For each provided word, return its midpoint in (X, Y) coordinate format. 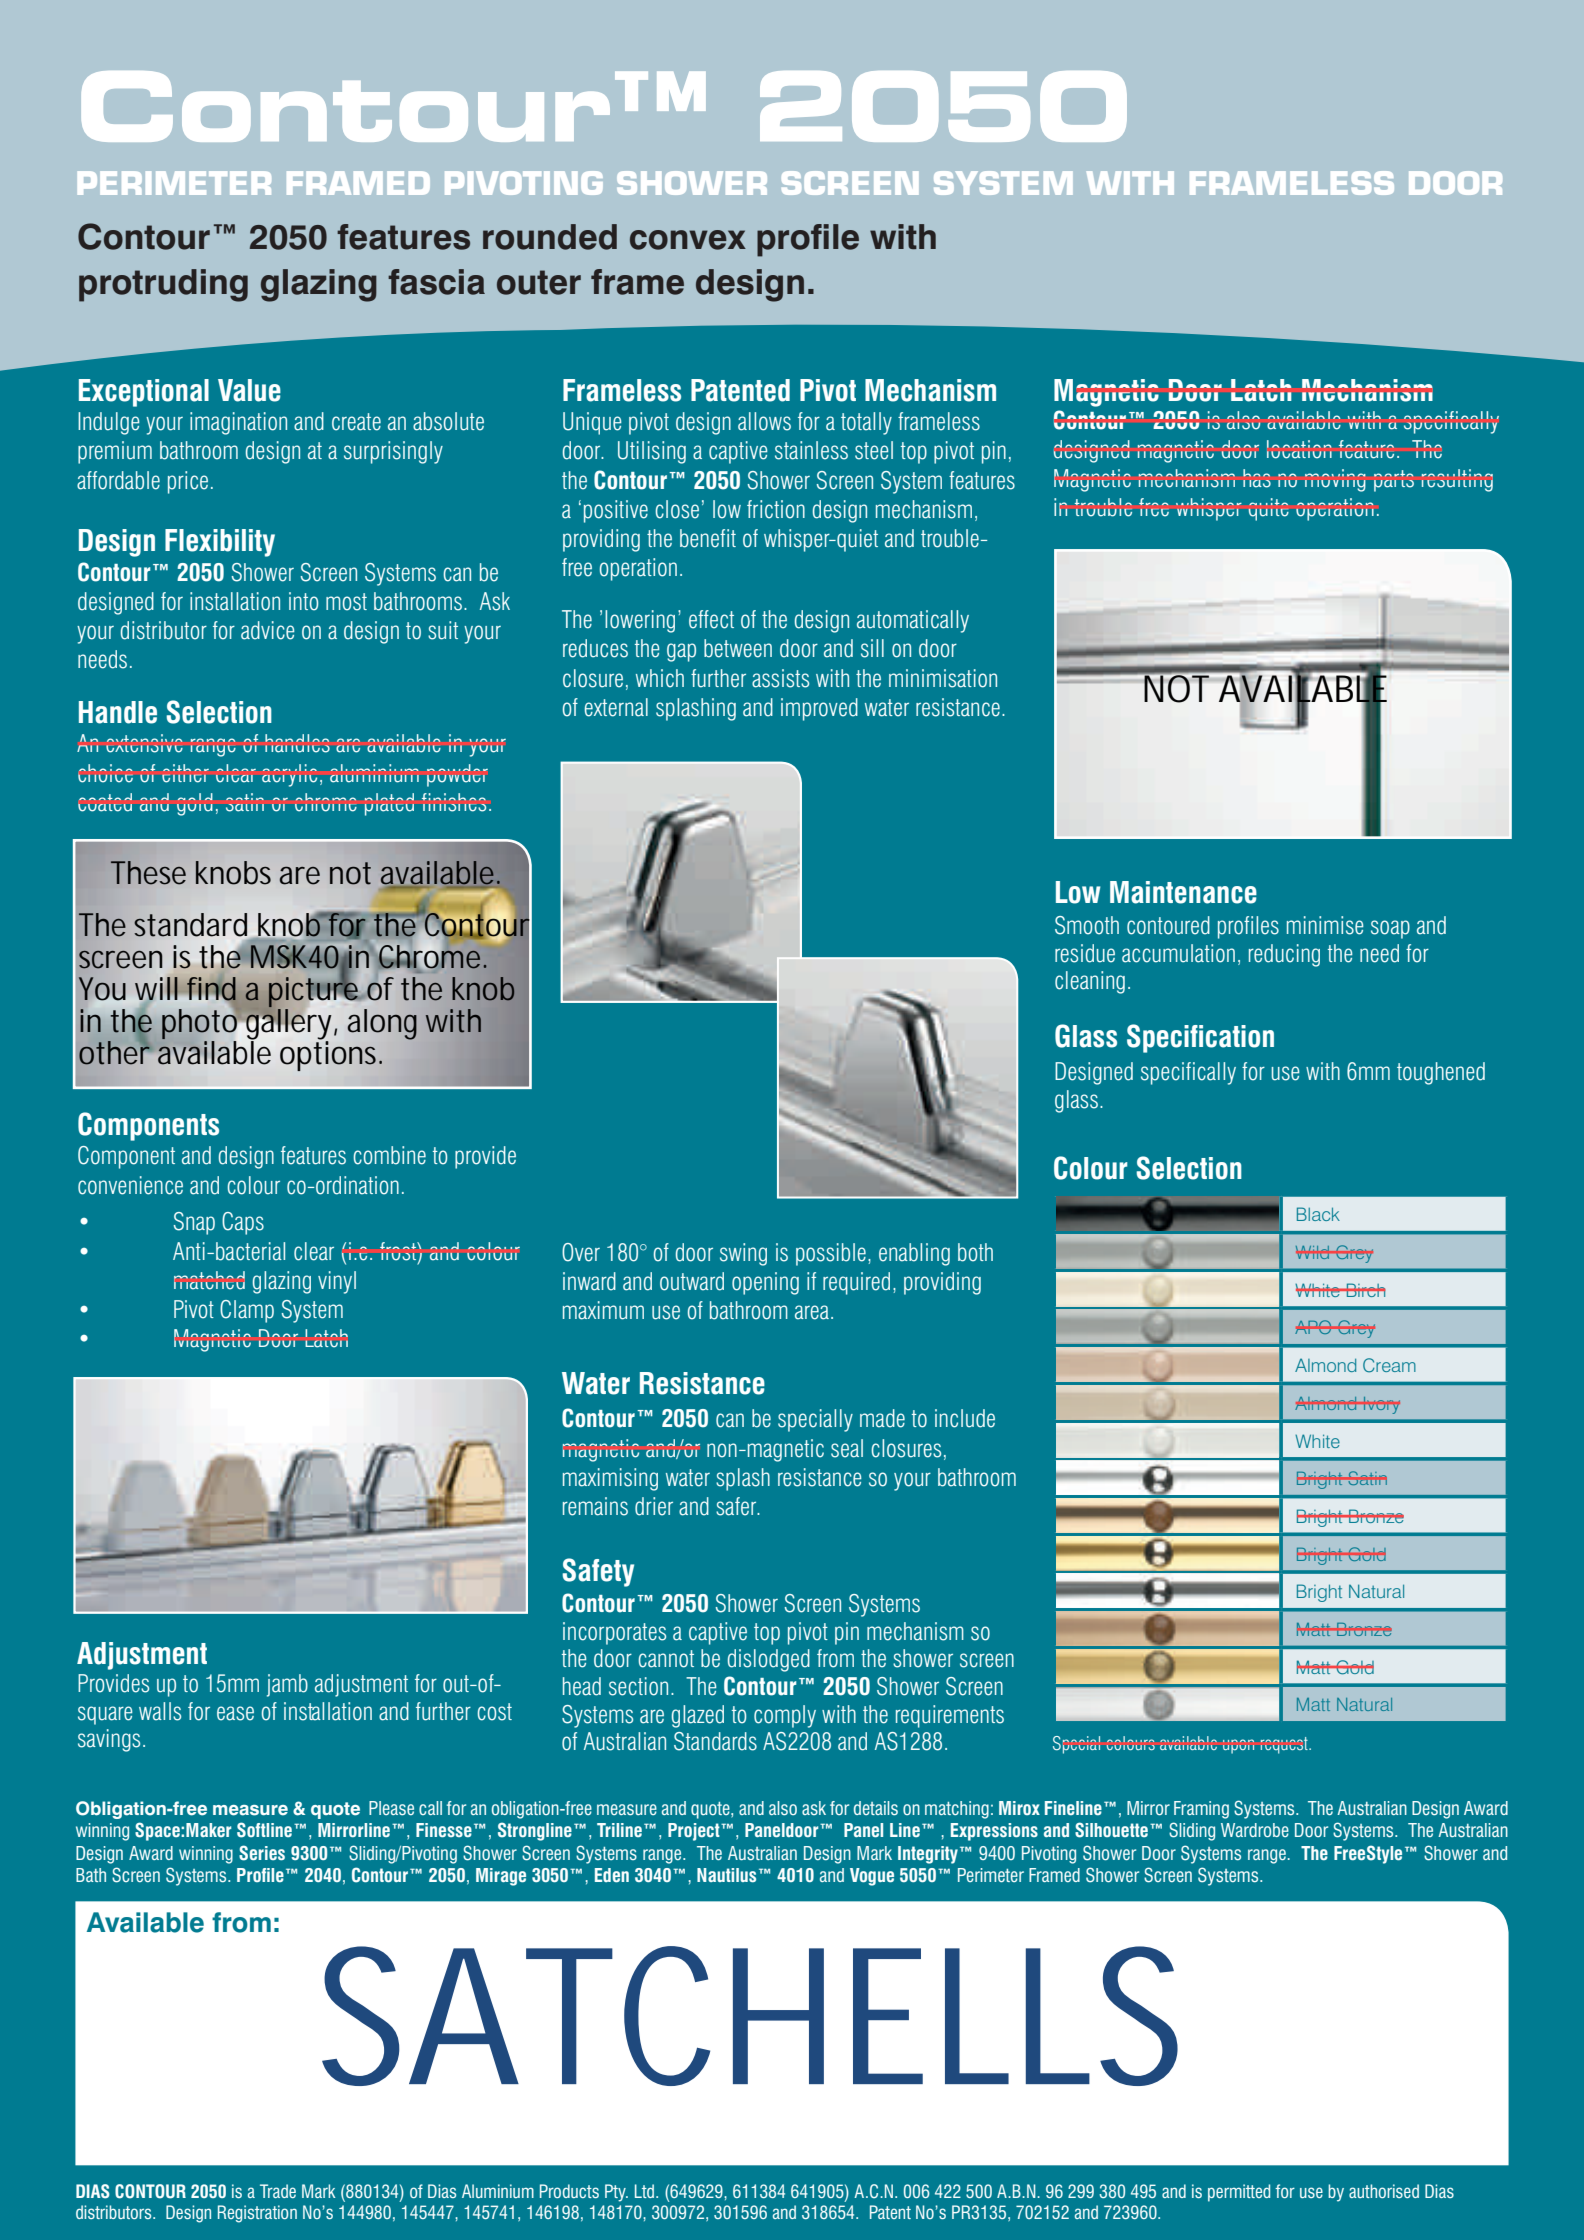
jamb (287, 1685)
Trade (278, 2191)
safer (737, 1506)
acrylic (289, 775)
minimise (1325, 925)
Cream (1389, 1365)
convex (688, 240)
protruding (163, 285)
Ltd (646, 2191)
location (1299, 449)
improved (819, 709)
